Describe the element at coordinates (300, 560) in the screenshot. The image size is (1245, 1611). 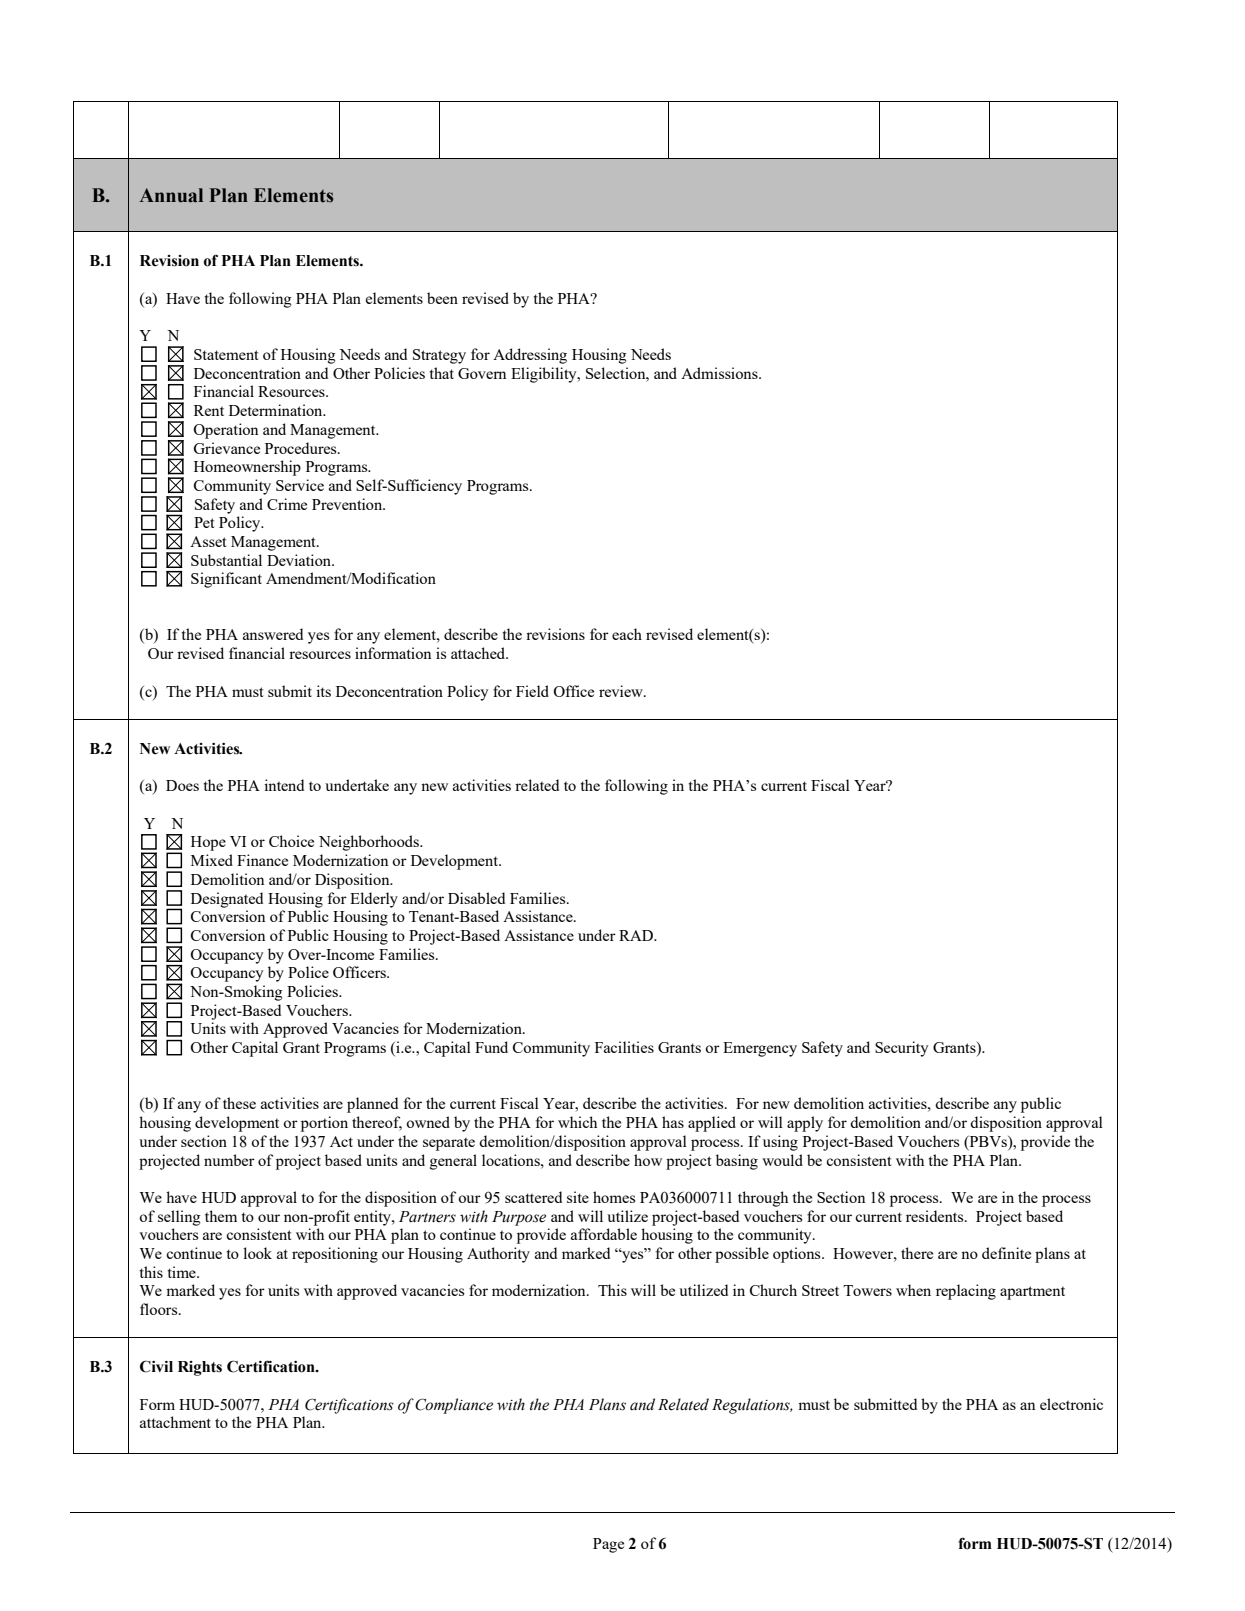
I see `Deviation` at that location.
